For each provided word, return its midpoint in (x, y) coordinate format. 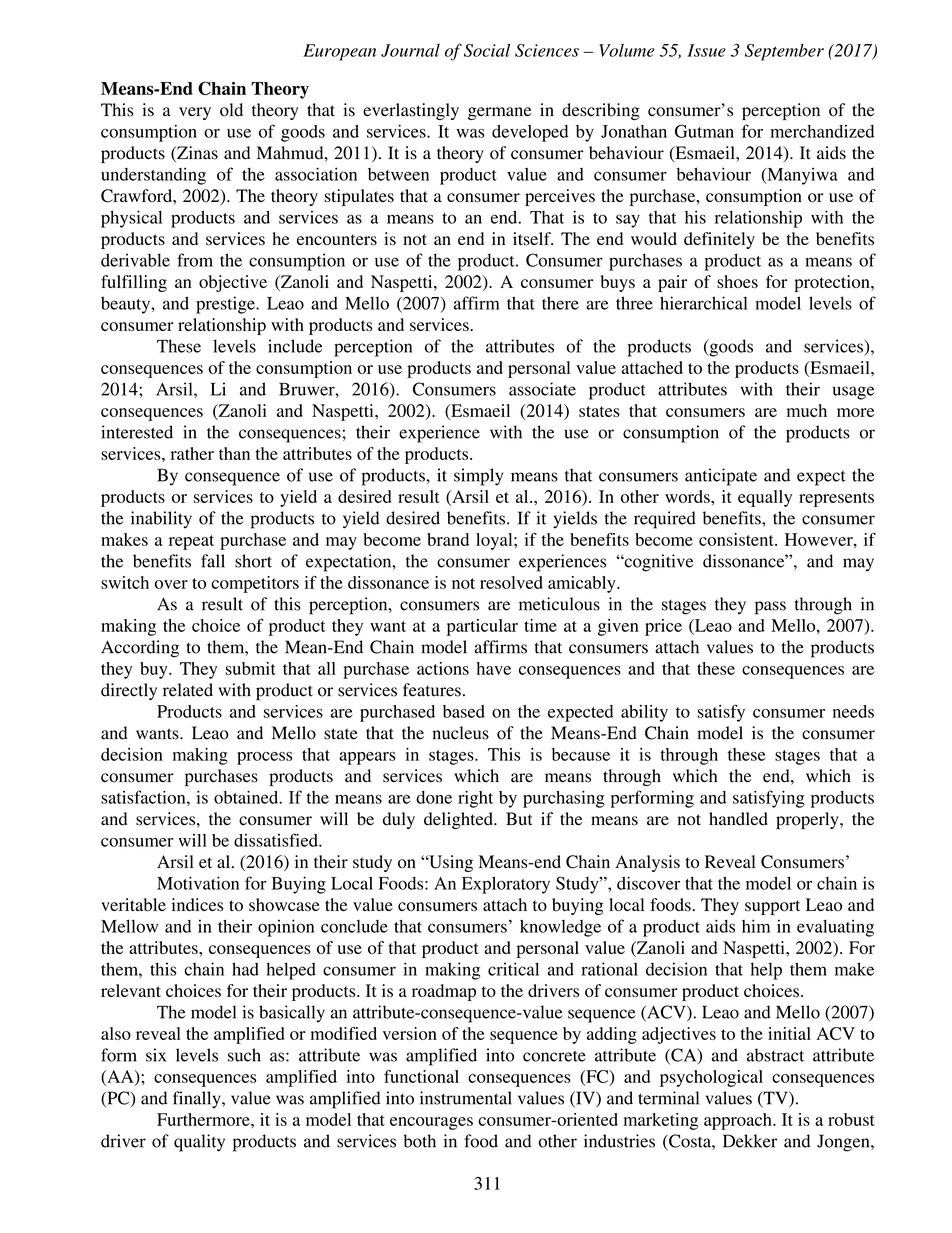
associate (542, 389)
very (195, 113)
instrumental (466, 1098)
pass (770, 608)
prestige (226, 305)
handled (738, 819)
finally (198, 1100)
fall (213, 561)
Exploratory (506, 885)
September (784, 52)
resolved (511, 582)
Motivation (198, 883)
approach (739, 1121)
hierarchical (704, 303)
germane (499, 113)
